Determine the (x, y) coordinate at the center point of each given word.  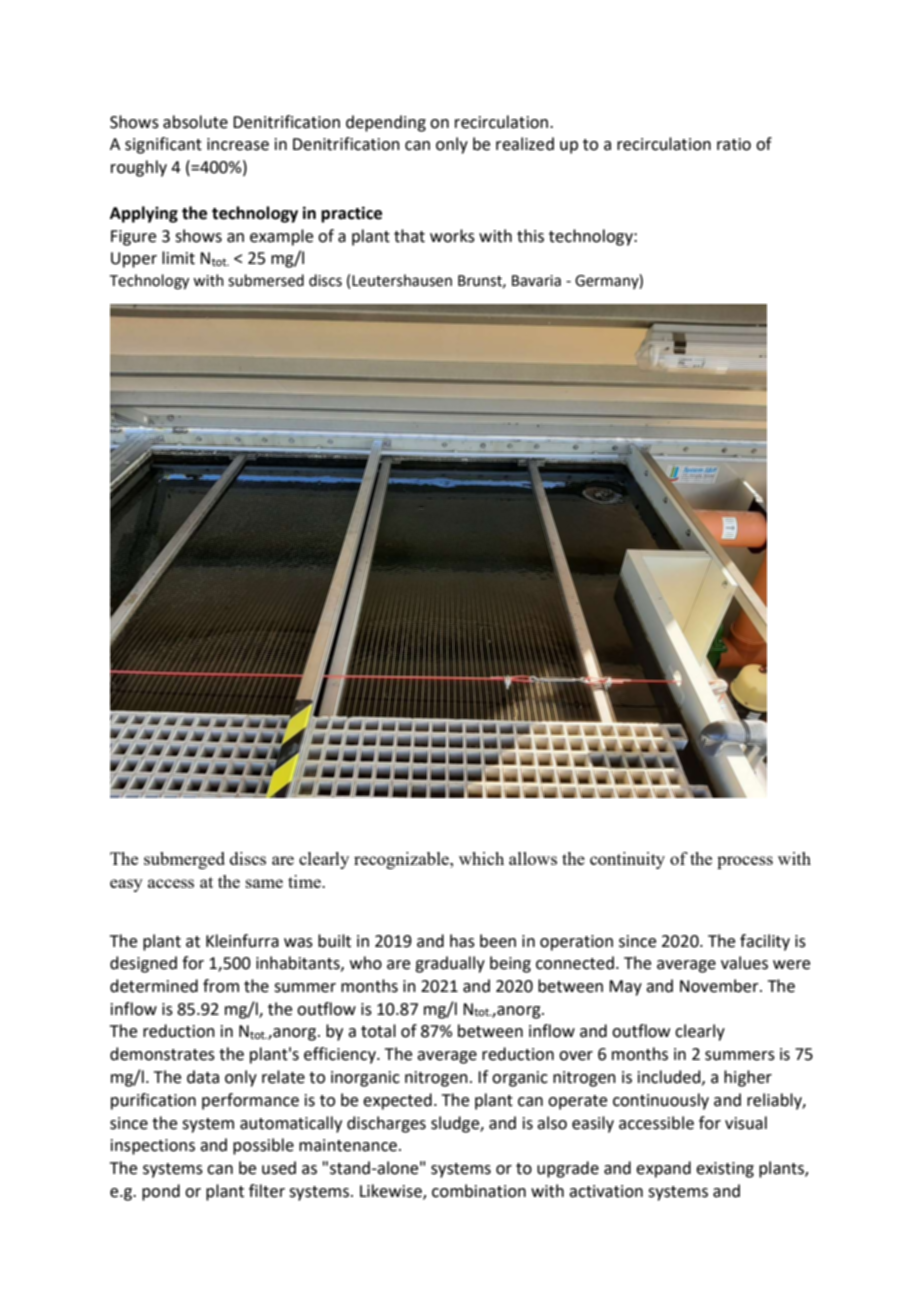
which (481, 858)
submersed (266, 280)
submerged (184, 860)
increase (238, 144)
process (745, 862)
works (452, 236)
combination (479, 1191)
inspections (153, 1147)
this (530, 236)
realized (525, 144)
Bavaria (536, 281)
